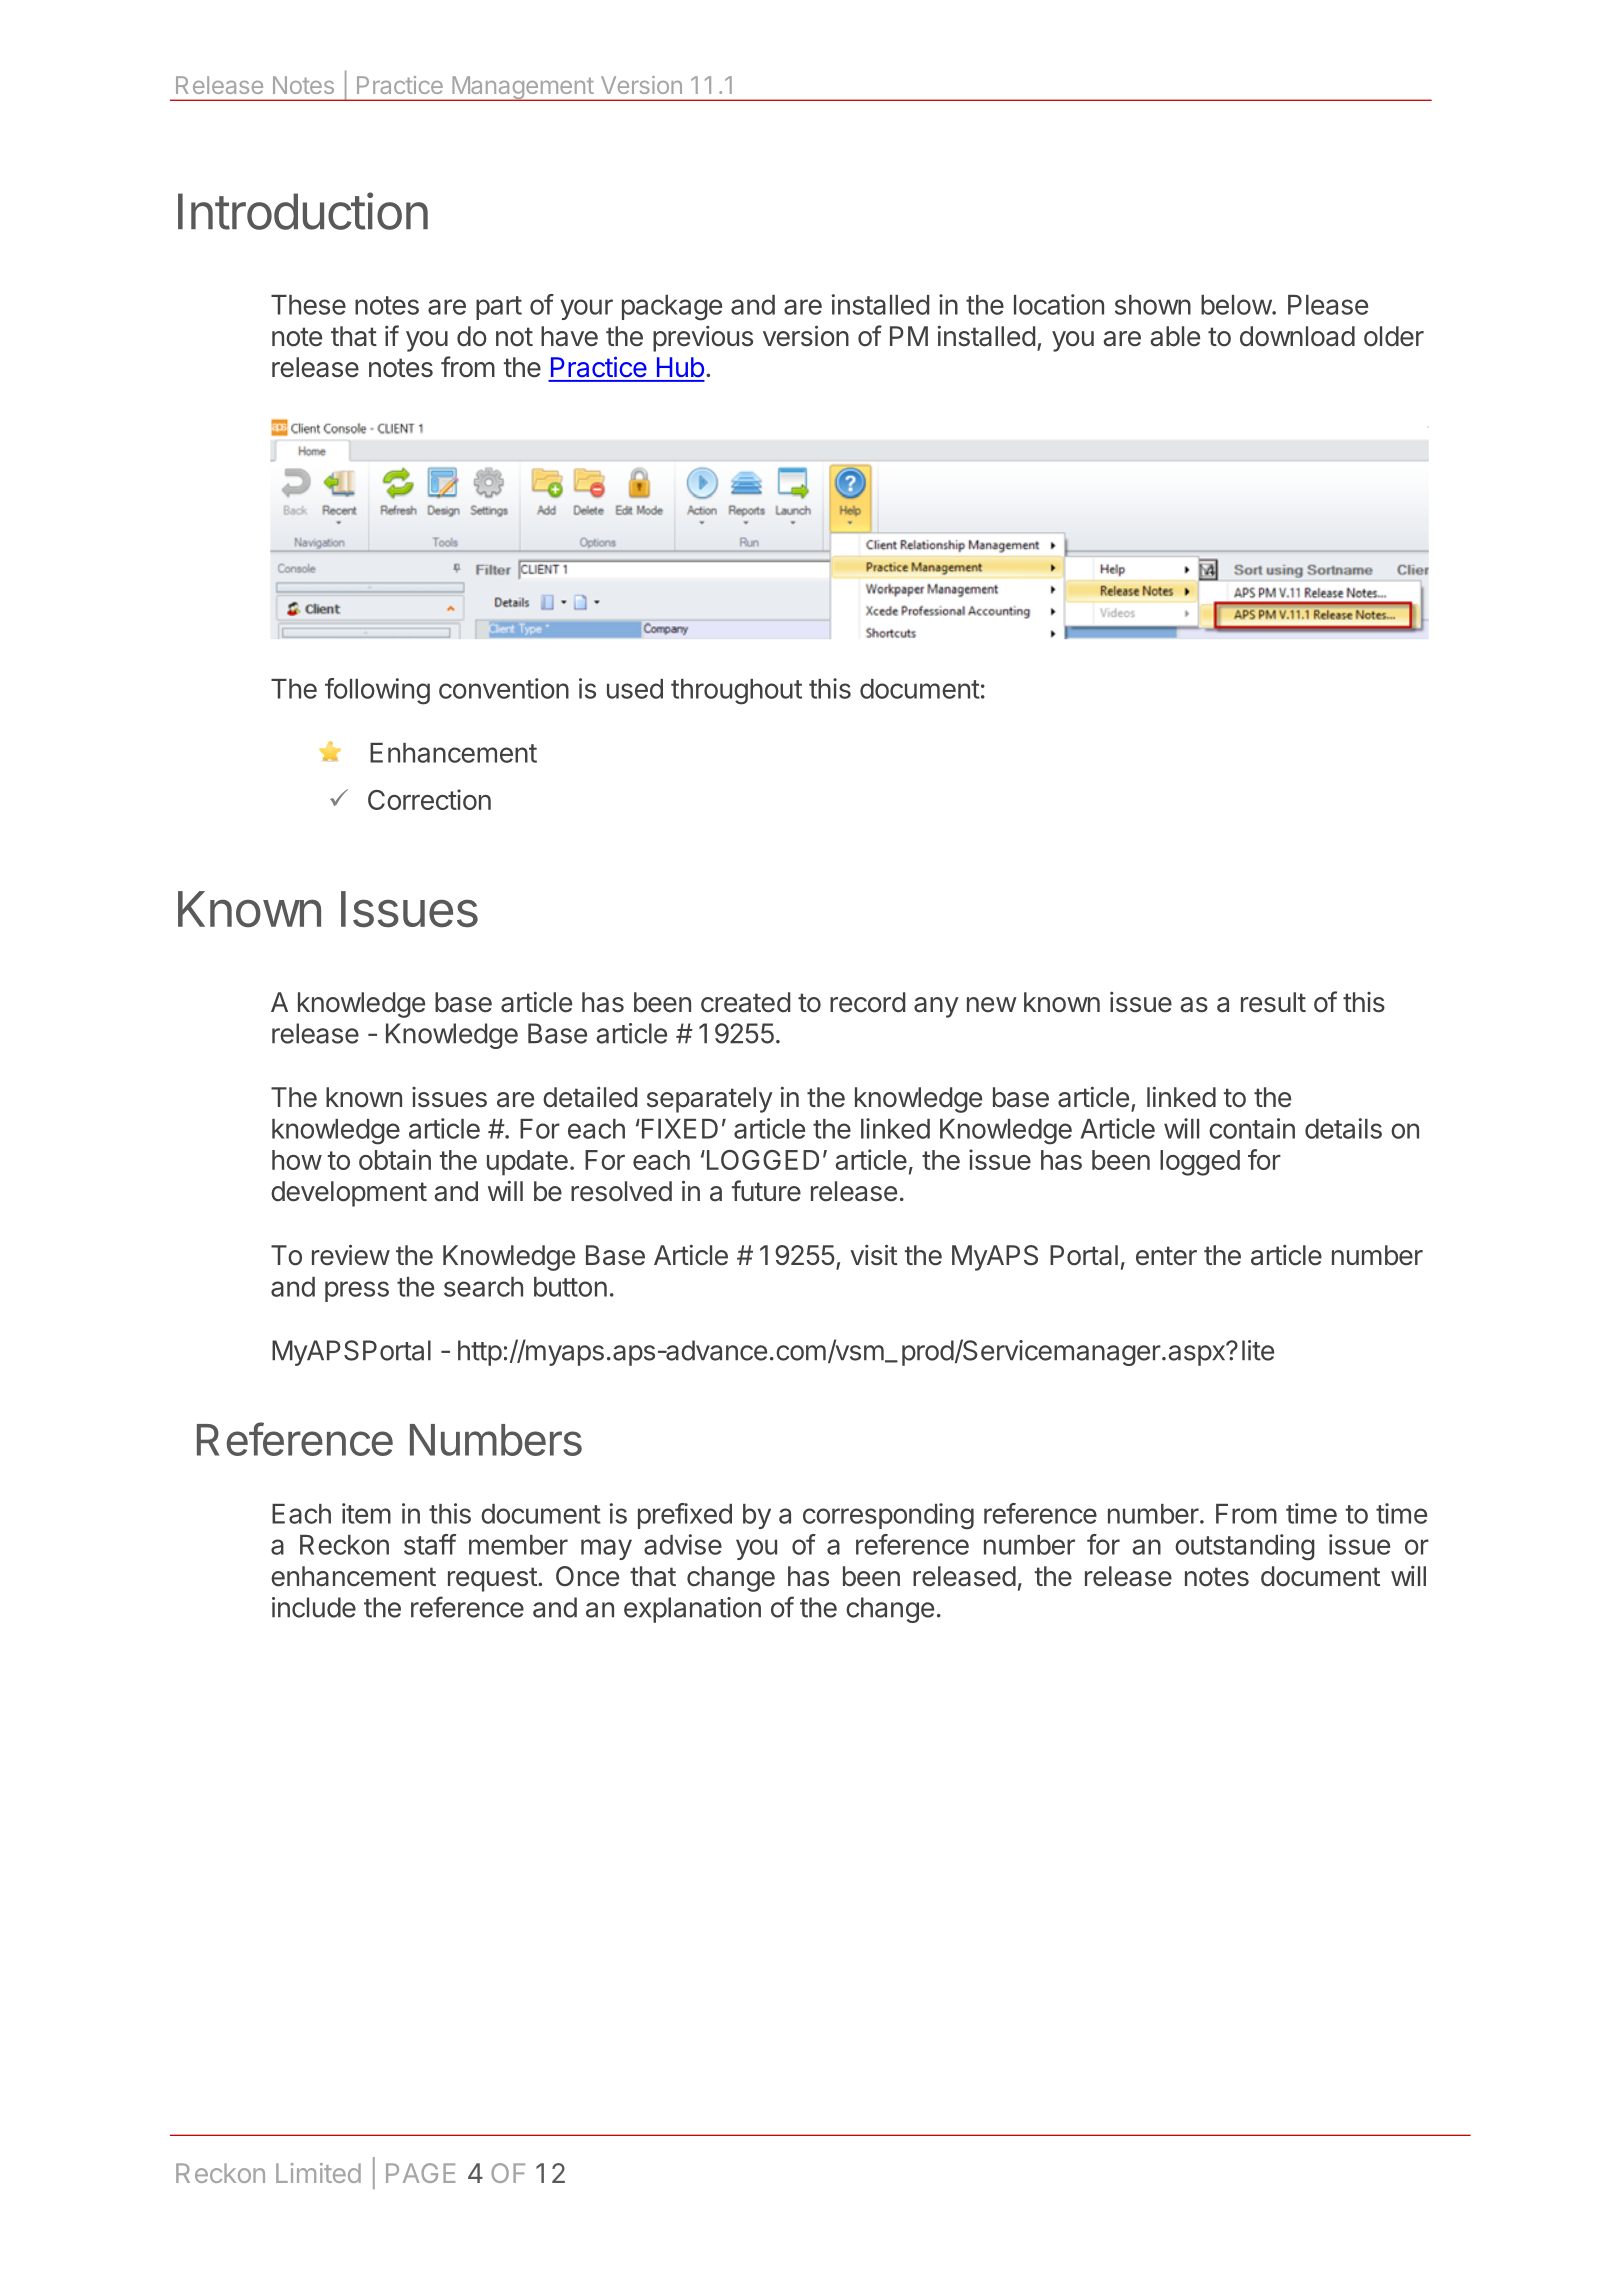 The width and height of the screenshot is (1620, 2292). I want to click on Management, so click(522, 88).
